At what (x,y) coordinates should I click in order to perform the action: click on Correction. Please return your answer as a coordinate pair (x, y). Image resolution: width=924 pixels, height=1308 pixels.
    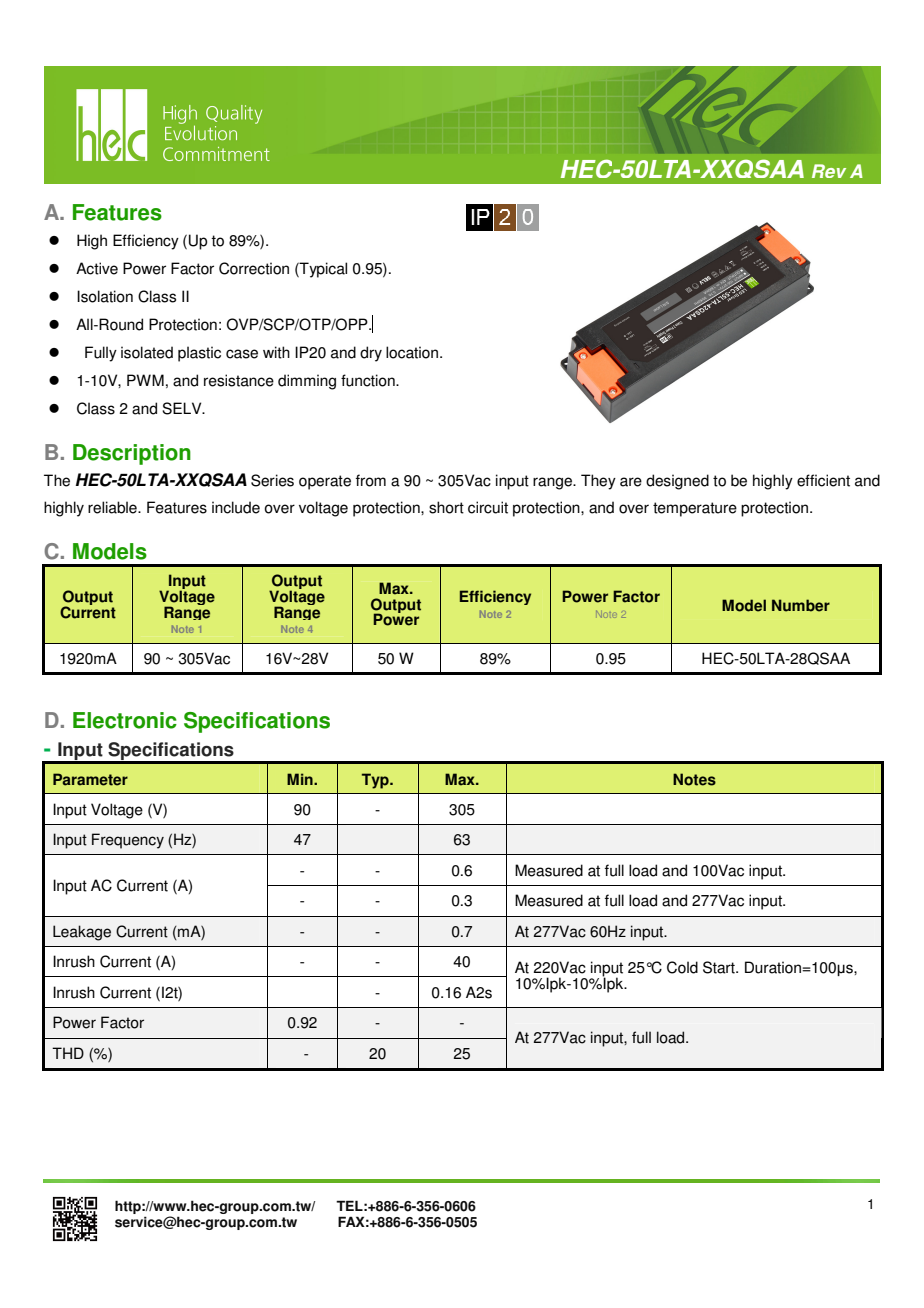
    Looking at the image, I should click on (254, 268).
